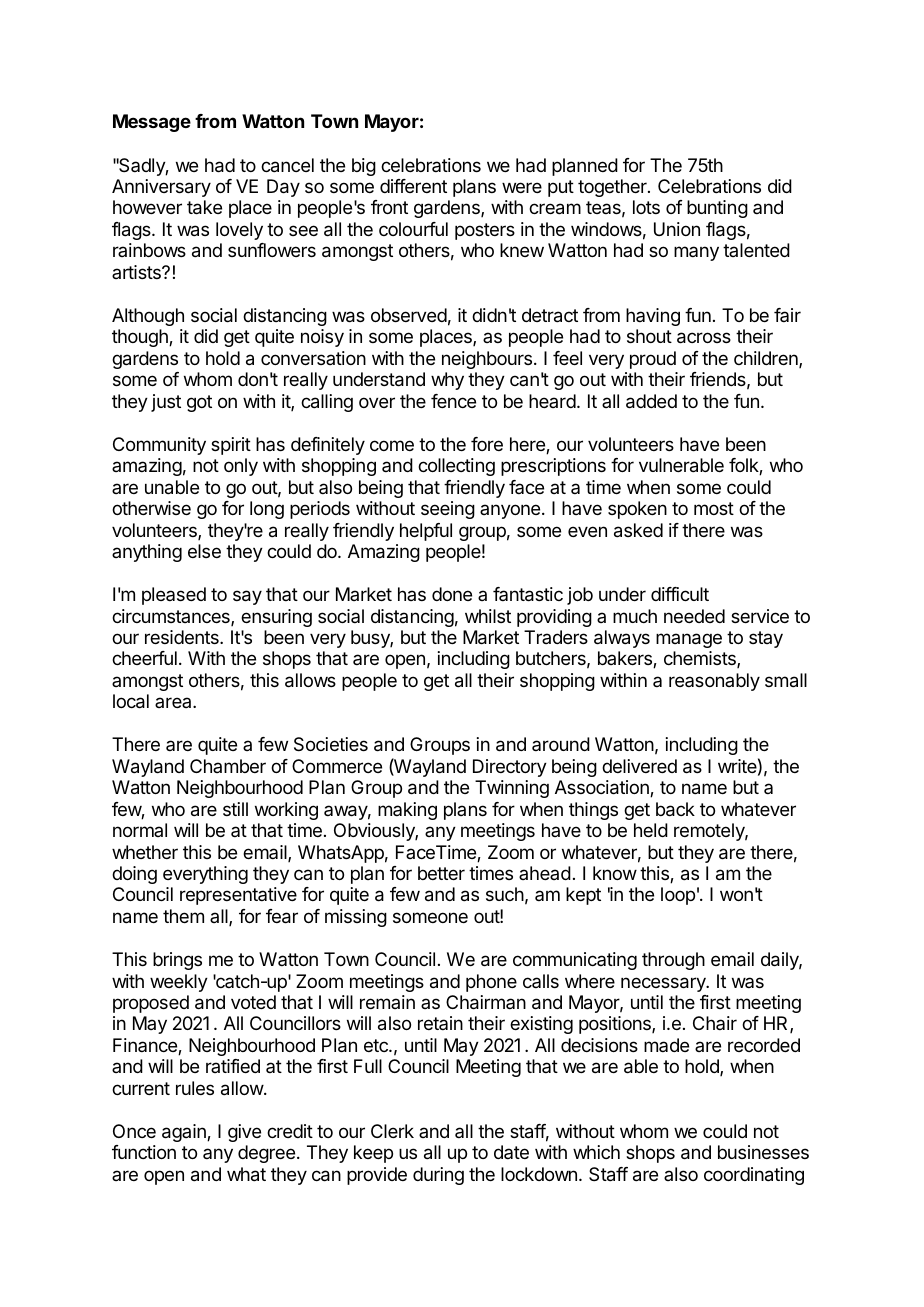 The height and width of the page is (1307, 924). Describe the element at coordinates (717, 209) in the page. I see `bunting` at that location.
